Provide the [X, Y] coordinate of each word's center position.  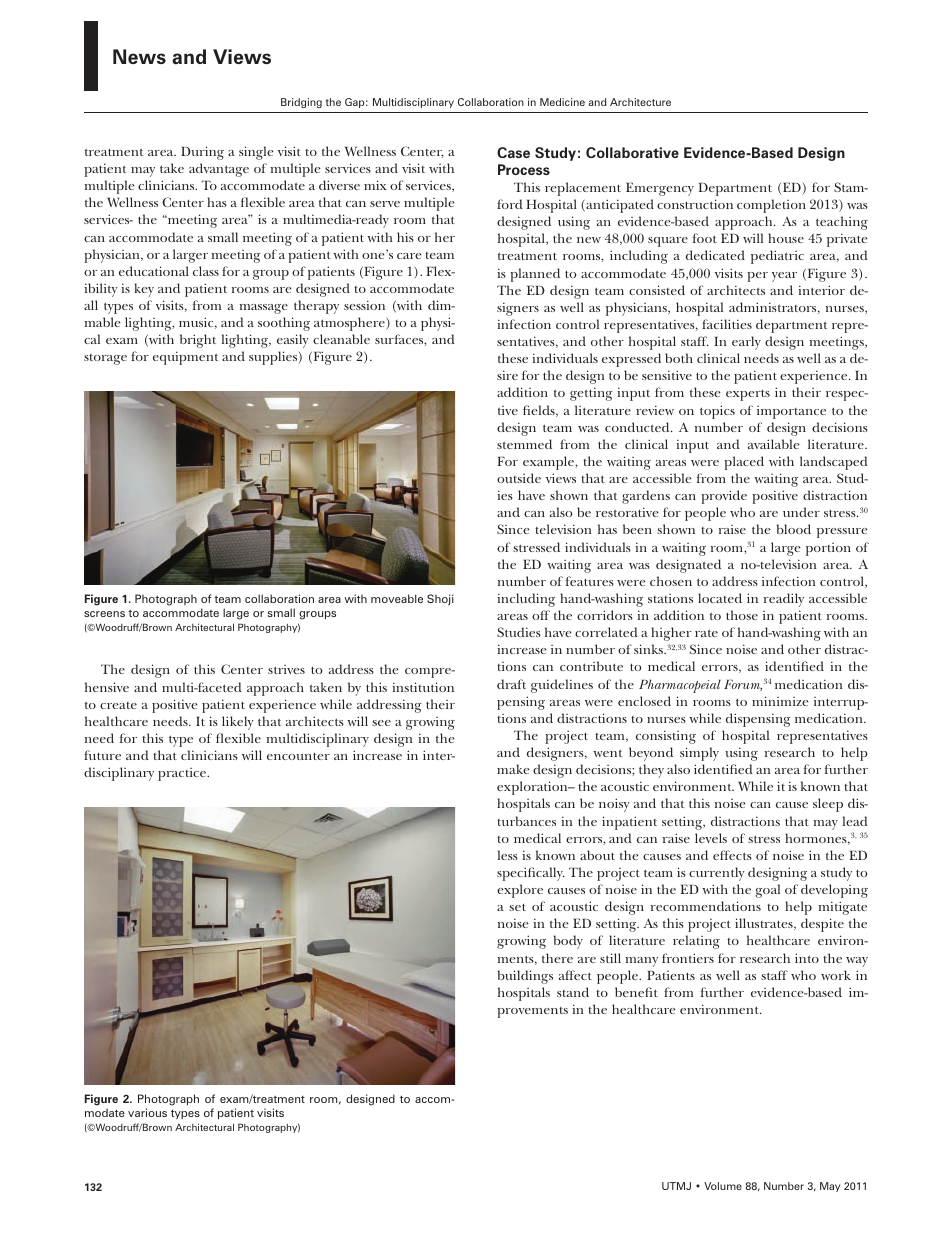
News [139, 56]
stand [573, 992]
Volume [723, 1186]
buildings [525, 977]
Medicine [562, 102]
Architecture [640, 102]
